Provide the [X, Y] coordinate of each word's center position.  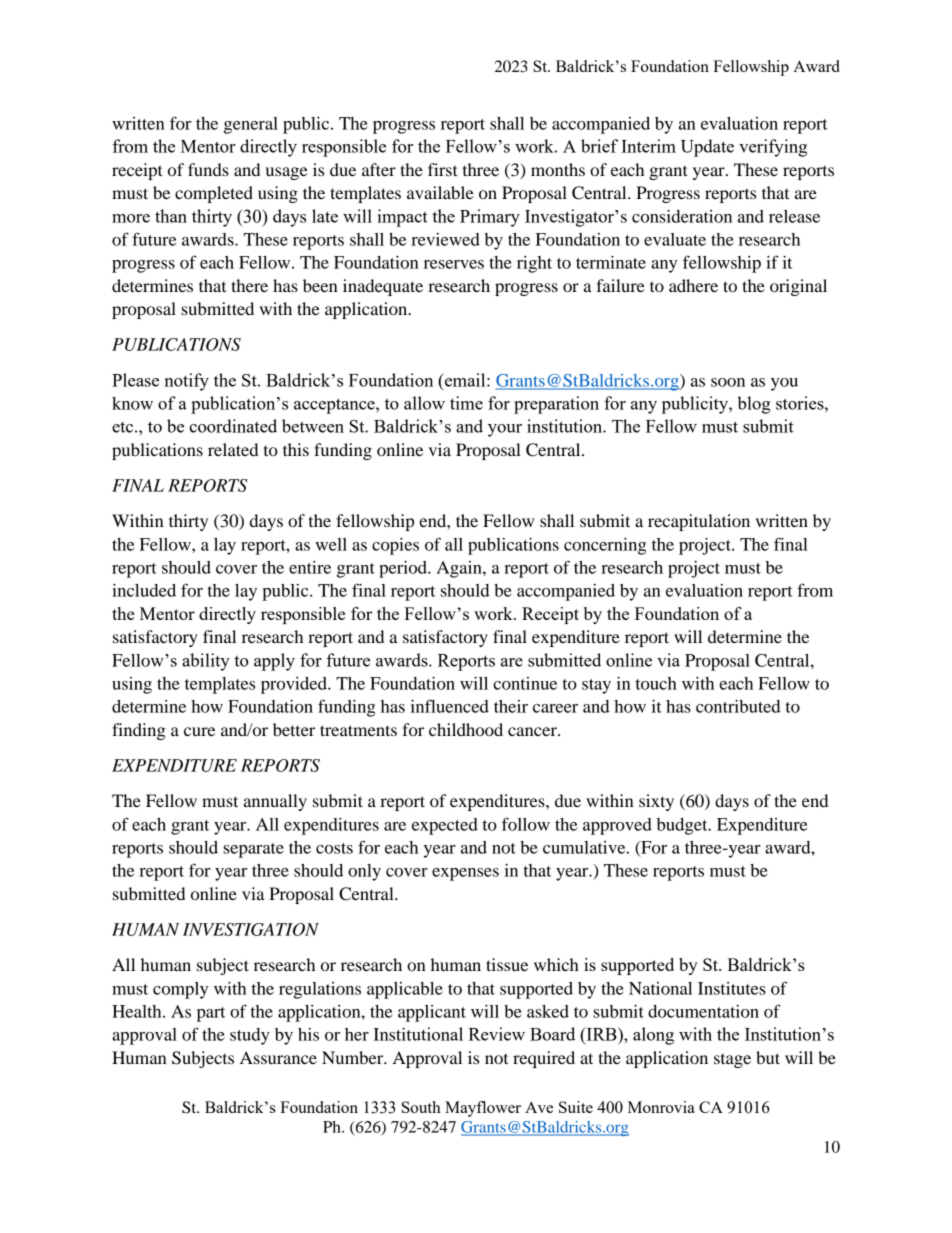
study [250, 1036]
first [443, 169]
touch [656, 683]
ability [206, 662]
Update [707, 148]
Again [460, 569]
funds [208, 169]
